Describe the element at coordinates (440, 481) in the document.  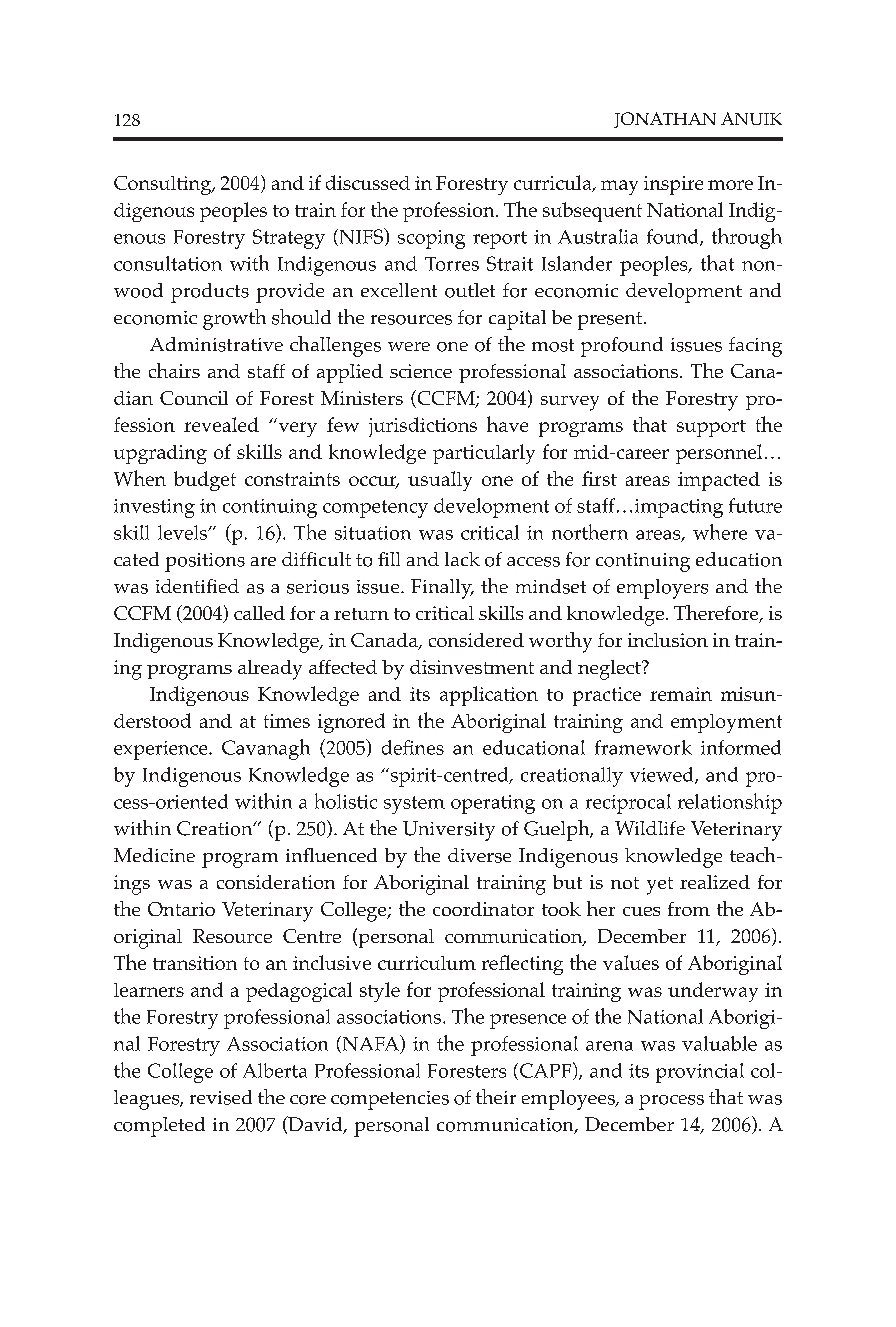
I see `usually` at that location.
